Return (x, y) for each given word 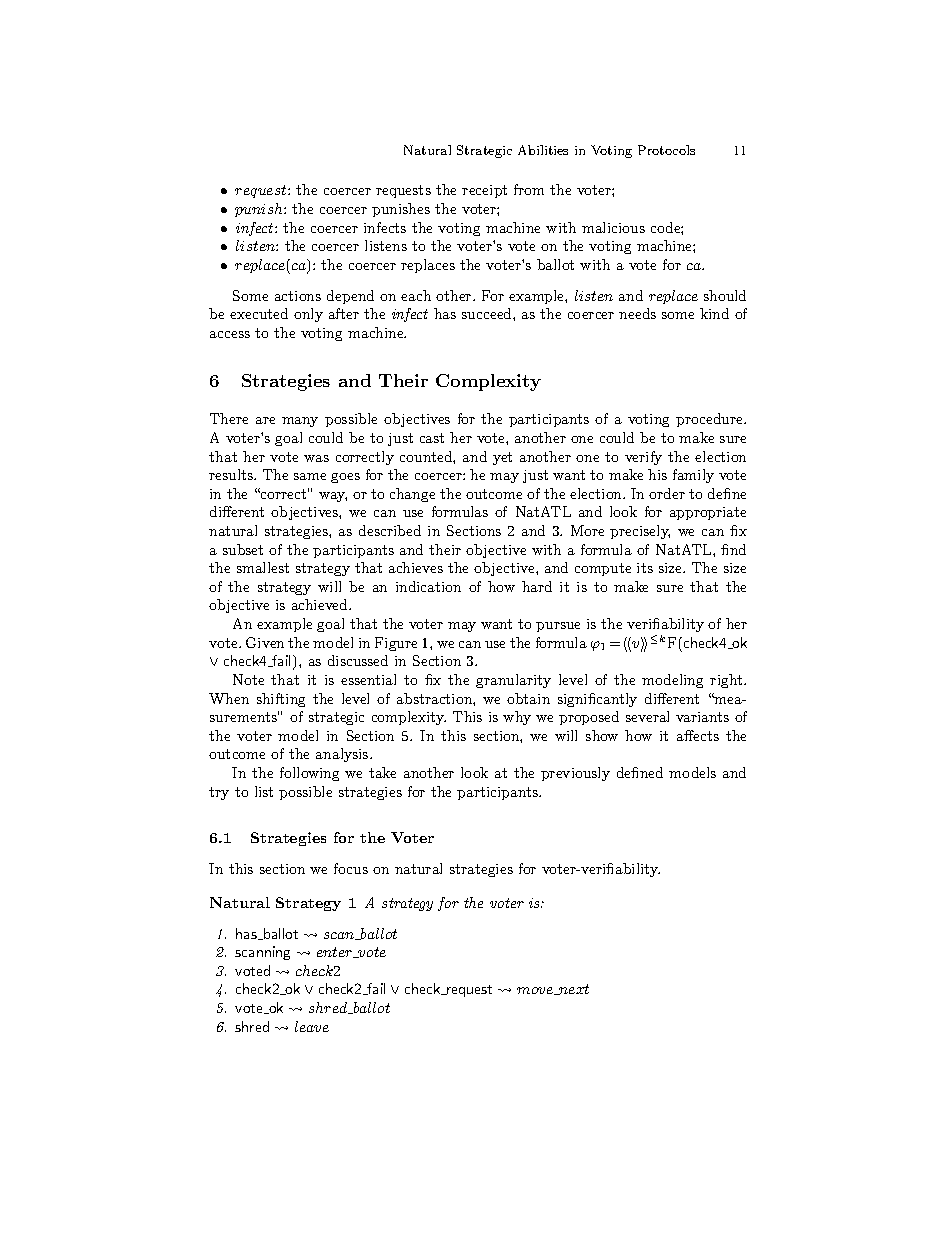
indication (428, 586)
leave (312, 1026)
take (382, 772)
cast (432, 438)
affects (698, 735)
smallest (263, 567)
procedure (710, 420)
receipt (484, 191)
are (265, 420)
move (536, 991)
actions (298, 296)
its (645, 568)
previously (575, 774)
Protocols (666, 150)
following (309, 774)
